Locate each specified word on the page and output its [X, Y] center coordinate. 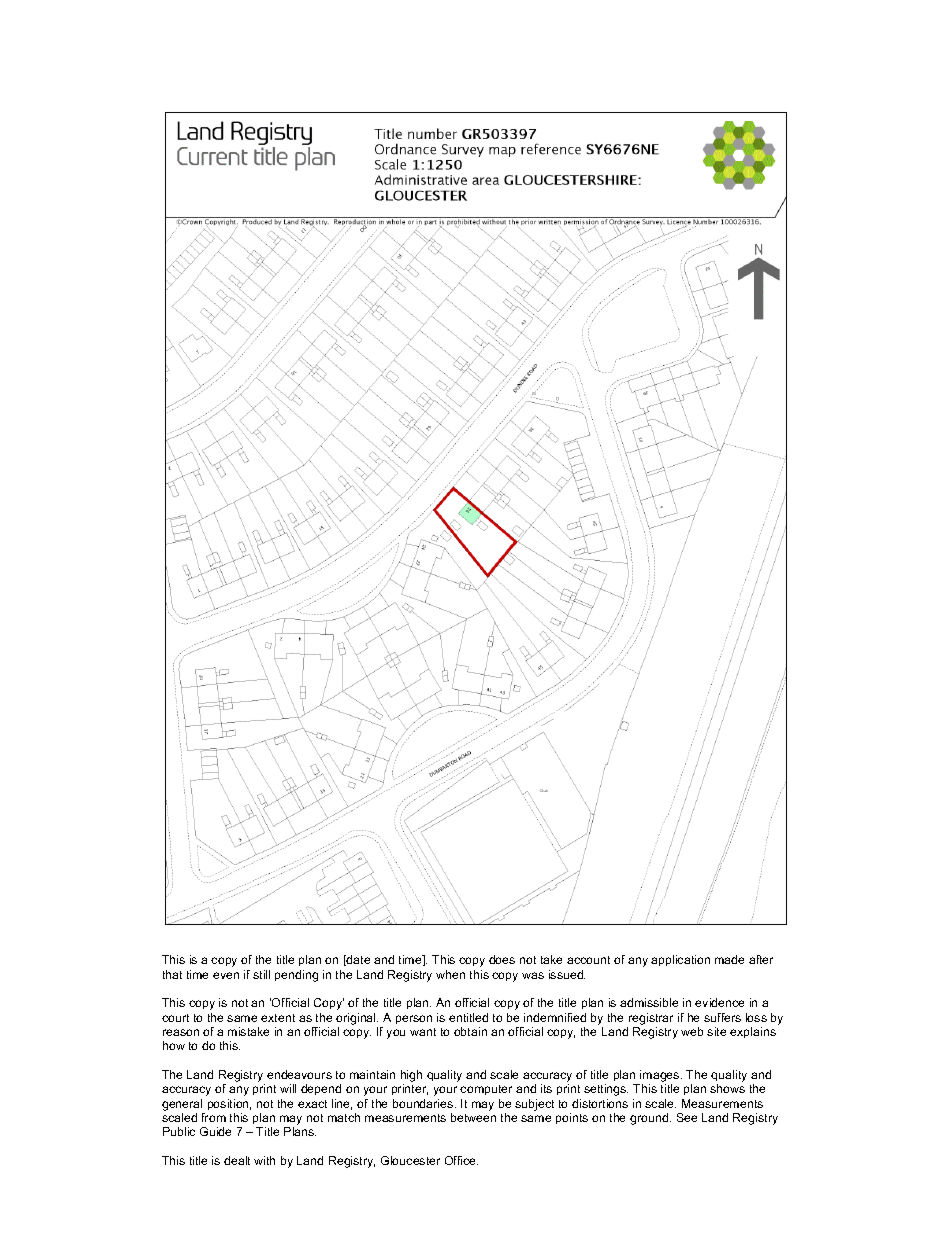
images [660, 1077]
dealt [237, 1160]
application [680, 960]
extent [278, 1018]
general [182, 1105]
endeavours [299, 1074]
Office [461, 1160]
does [502, 959]
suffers [722, 1017]
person [414, 1019]
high [411, 1077]
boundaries [424, 1103]
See [687, 1117]
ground [650, 1119]
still [261, 974]
